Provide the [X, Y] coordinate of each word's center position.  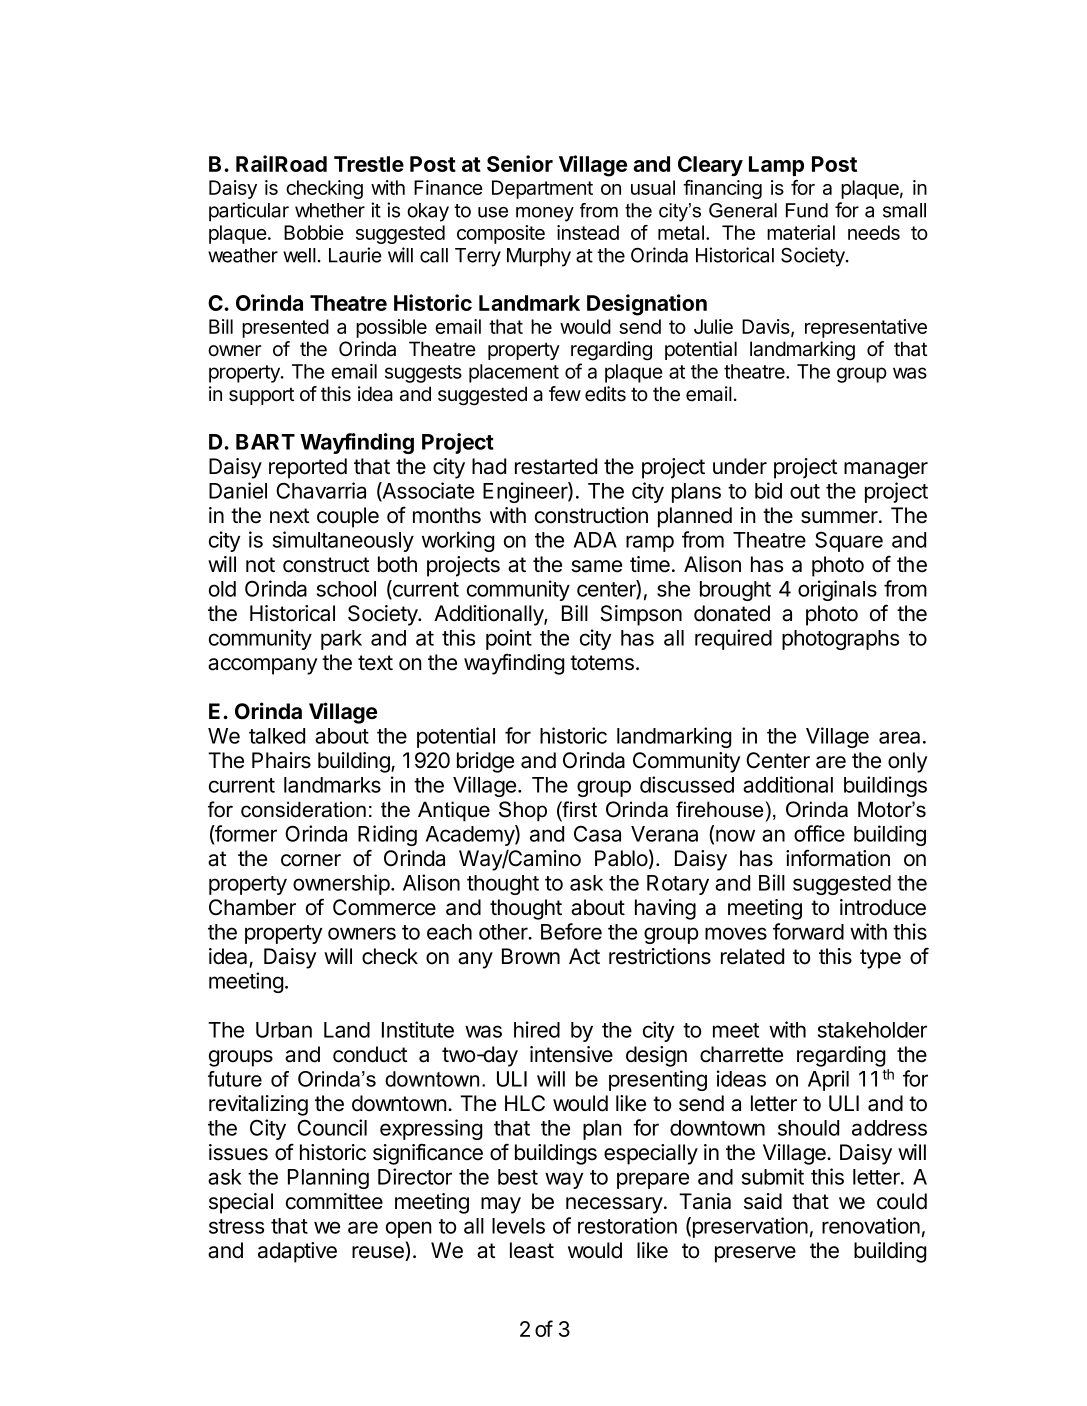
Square [849, 542]
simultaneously [343, 541]
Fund [807, 210]
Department [542, 189]
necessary [614, 1205]
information [838, 858]
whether [330, 210]
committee [334, 1201]
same [596, 566]
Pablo [621, 858]
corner [311, 860]
